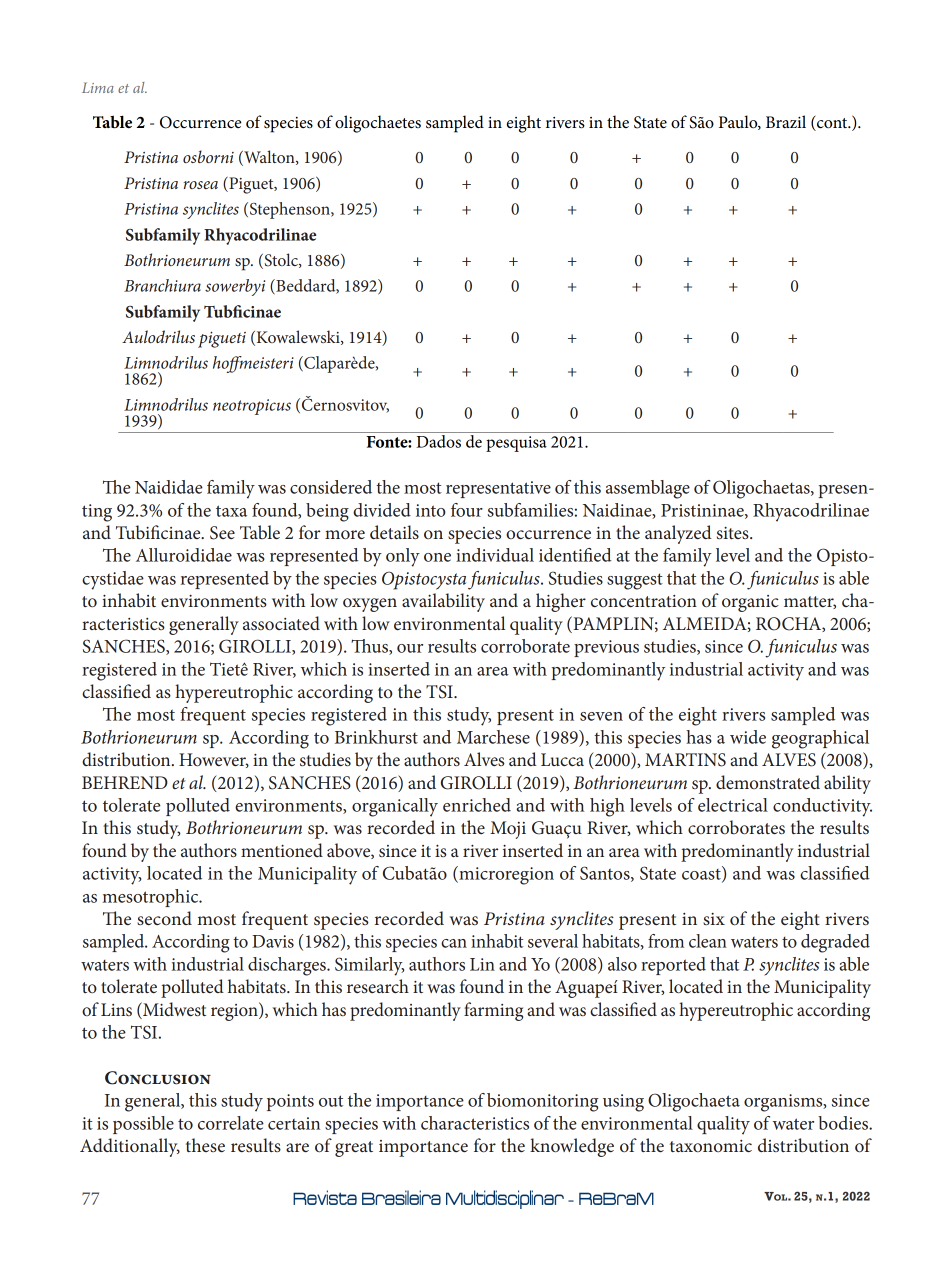  What do you see at coordinates (281, 623) in the screenshot?
I see `associated` at bounding box center [281, 623].
